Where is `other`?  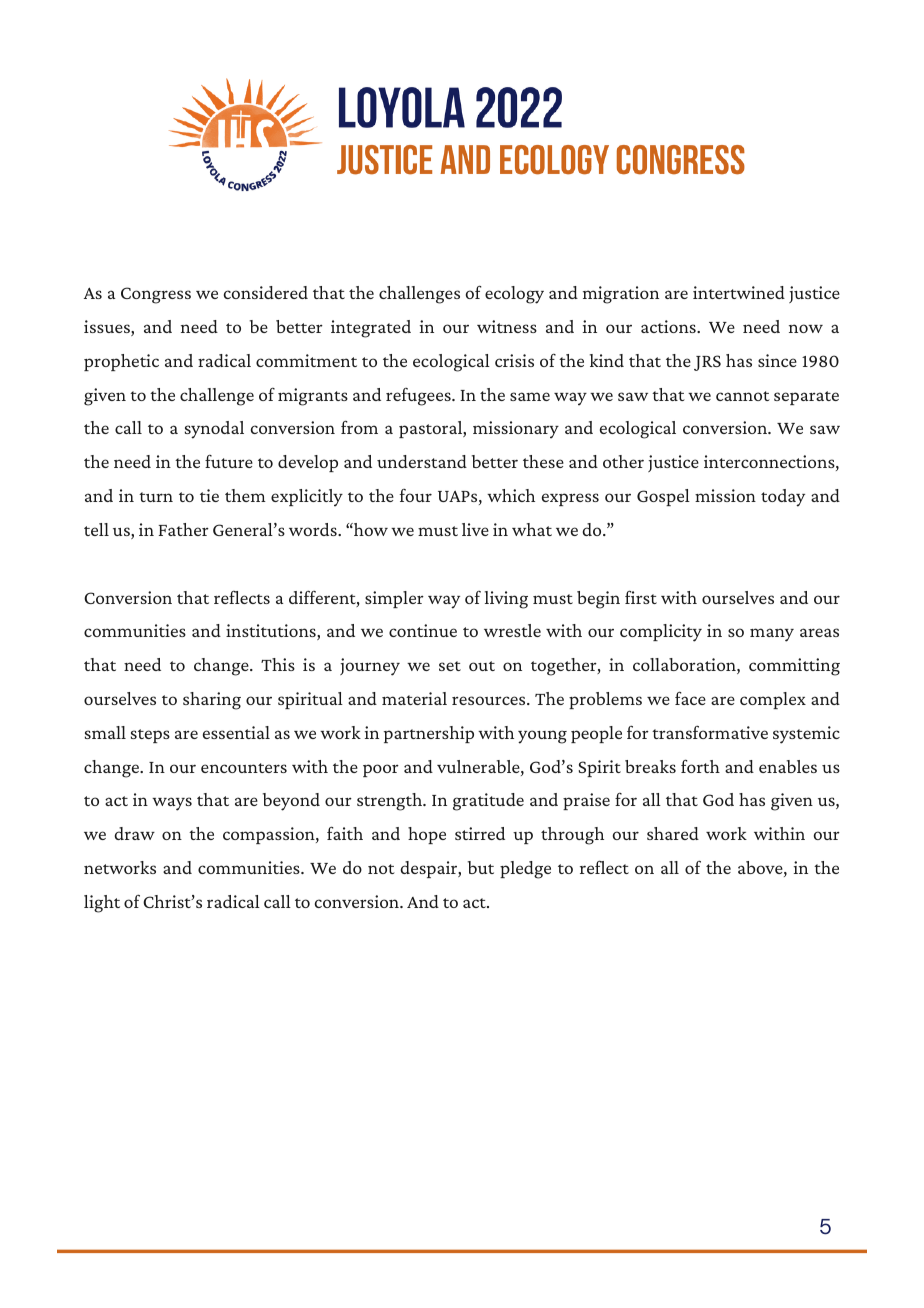 other is located at coordinates (623, 461).
